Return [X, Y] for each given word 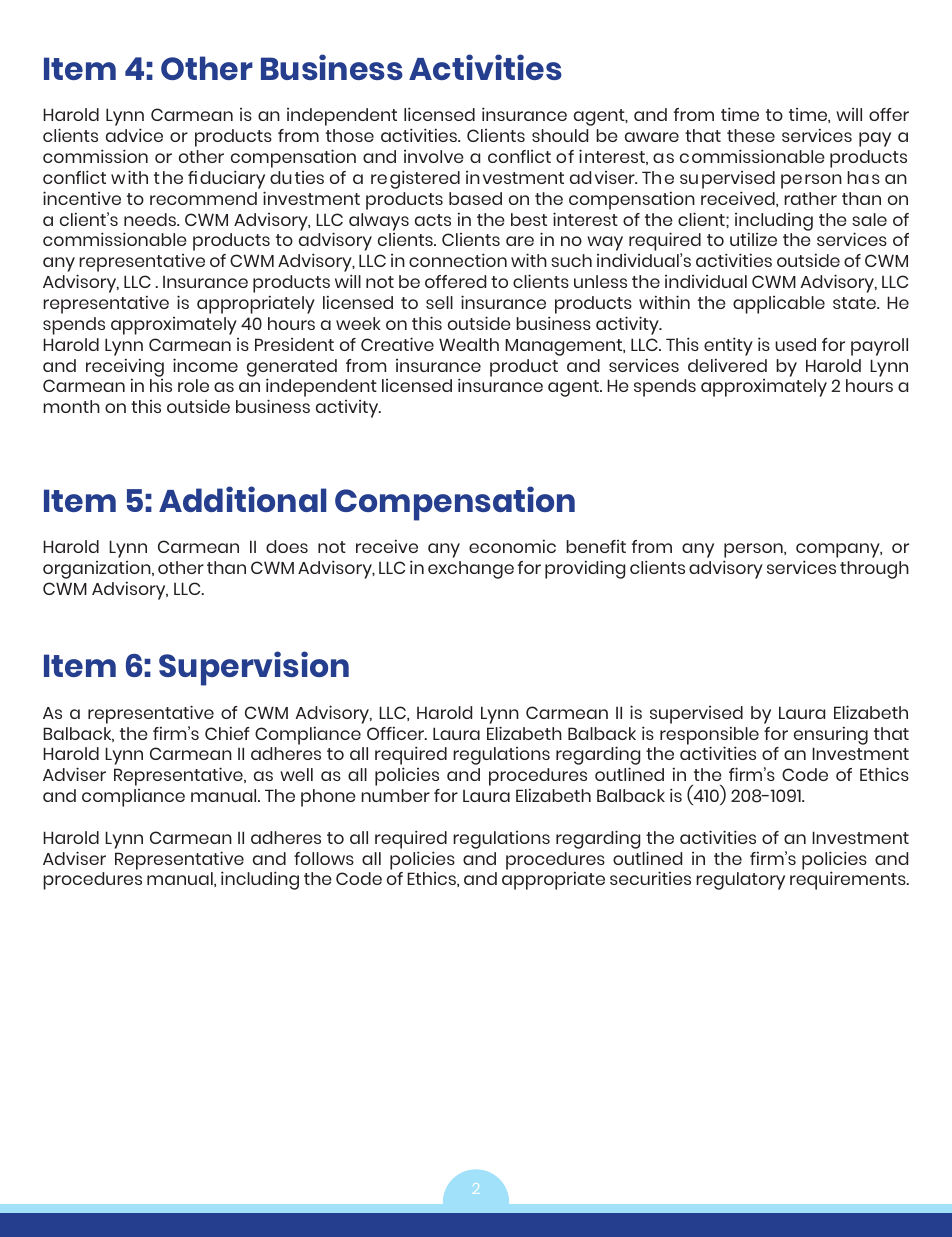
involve [434, 156]
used [795, 344]
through [874, 570]
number [395, 795]
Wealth [469, 344]
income [205, 365]
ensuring [831, 735]
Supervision [254, 668]
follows [324, 858]
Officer [397, 733]
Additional [242, 499]
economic [512, 546]
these [751, 135]
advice [134, 135]
